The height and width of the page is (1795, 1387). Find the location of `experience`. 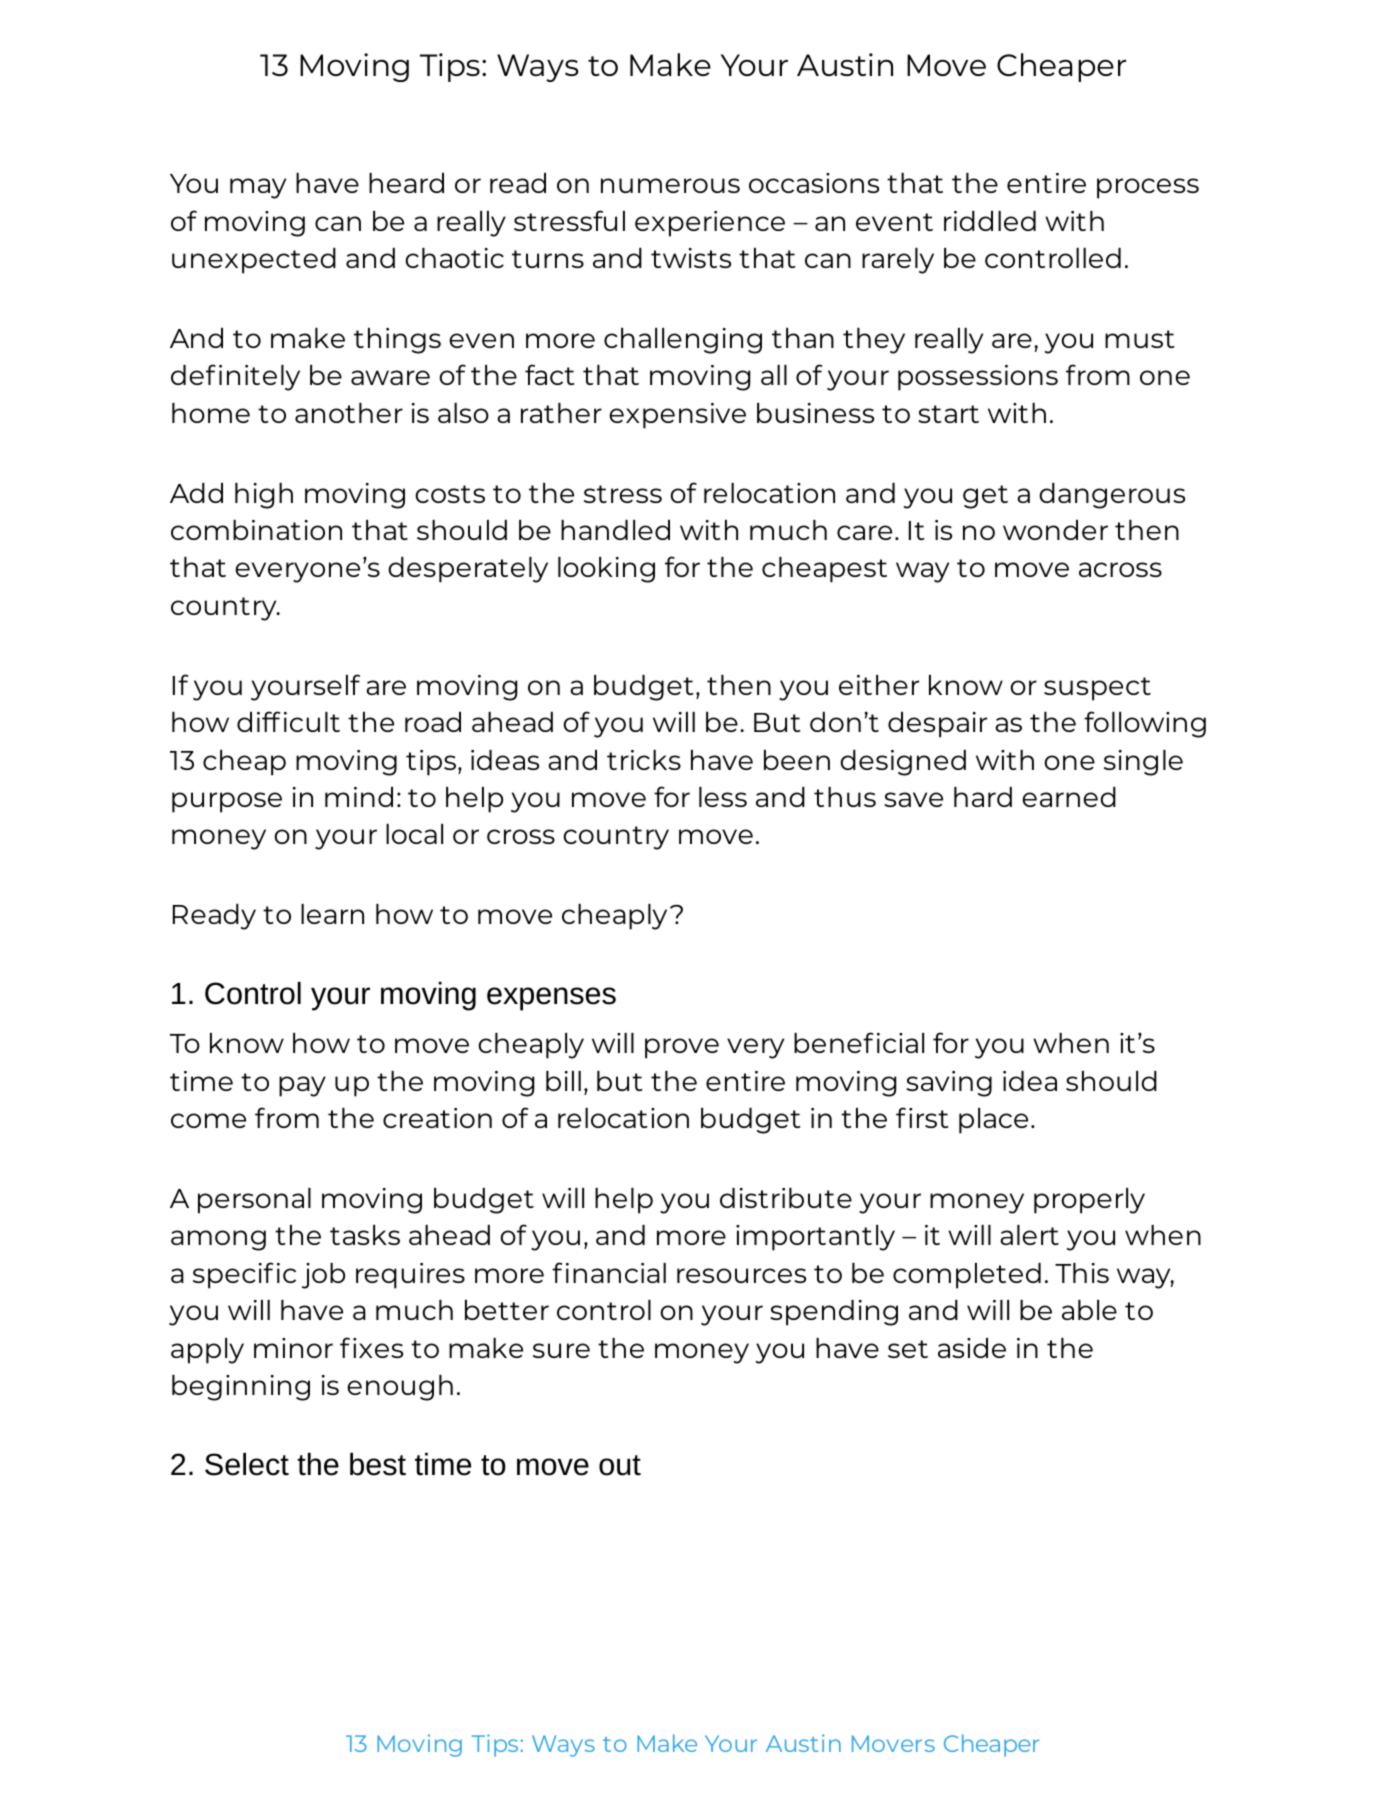

experience is located at coordinates (710, 224).
